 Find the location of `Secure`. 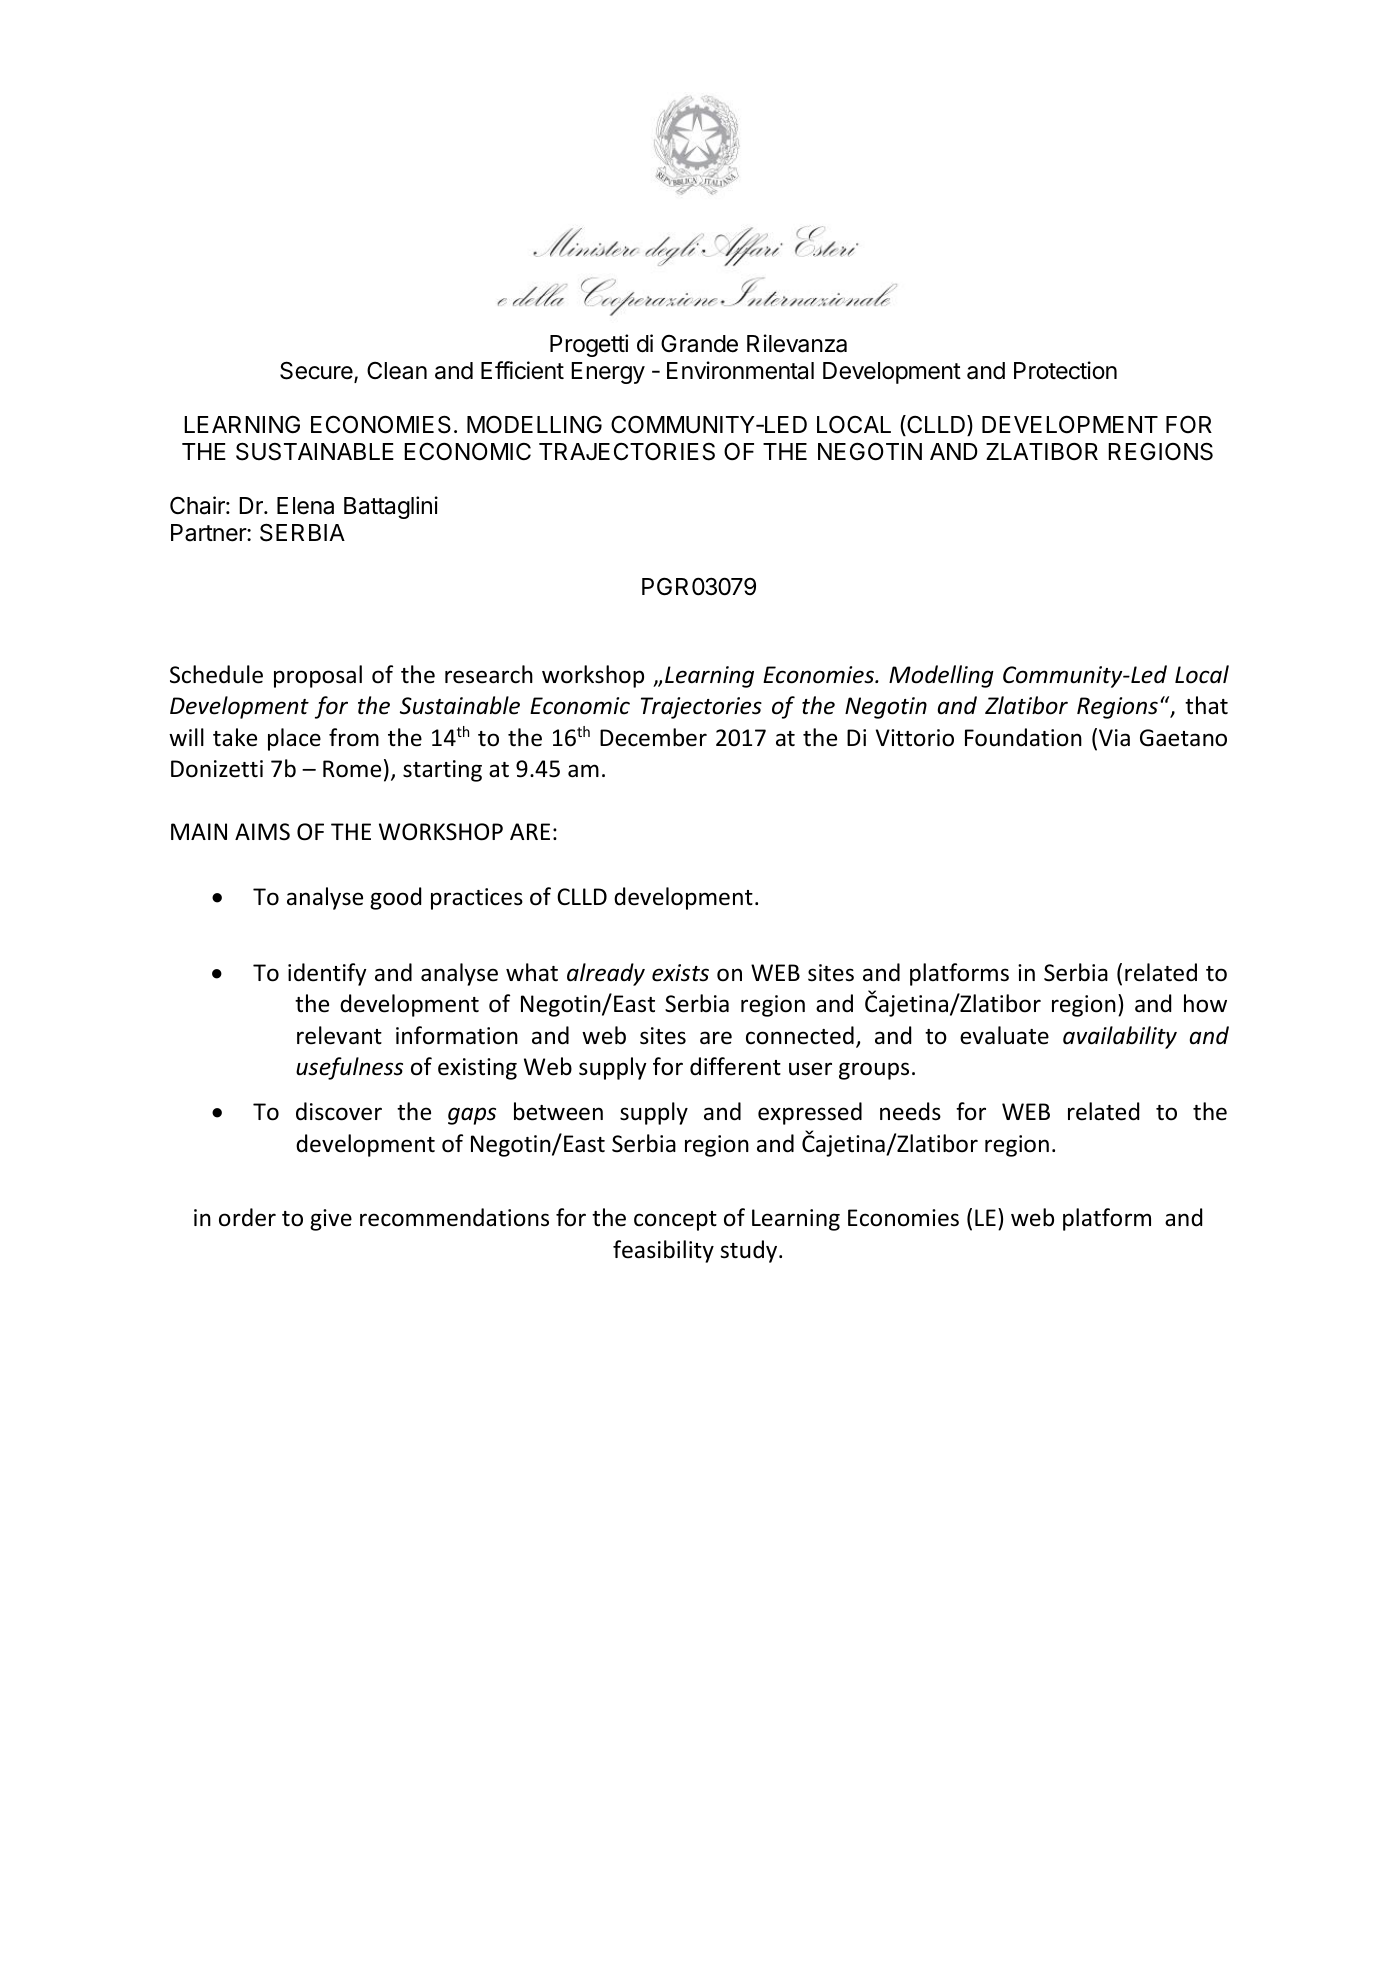

Secure is located at coordinates (317, 371).
